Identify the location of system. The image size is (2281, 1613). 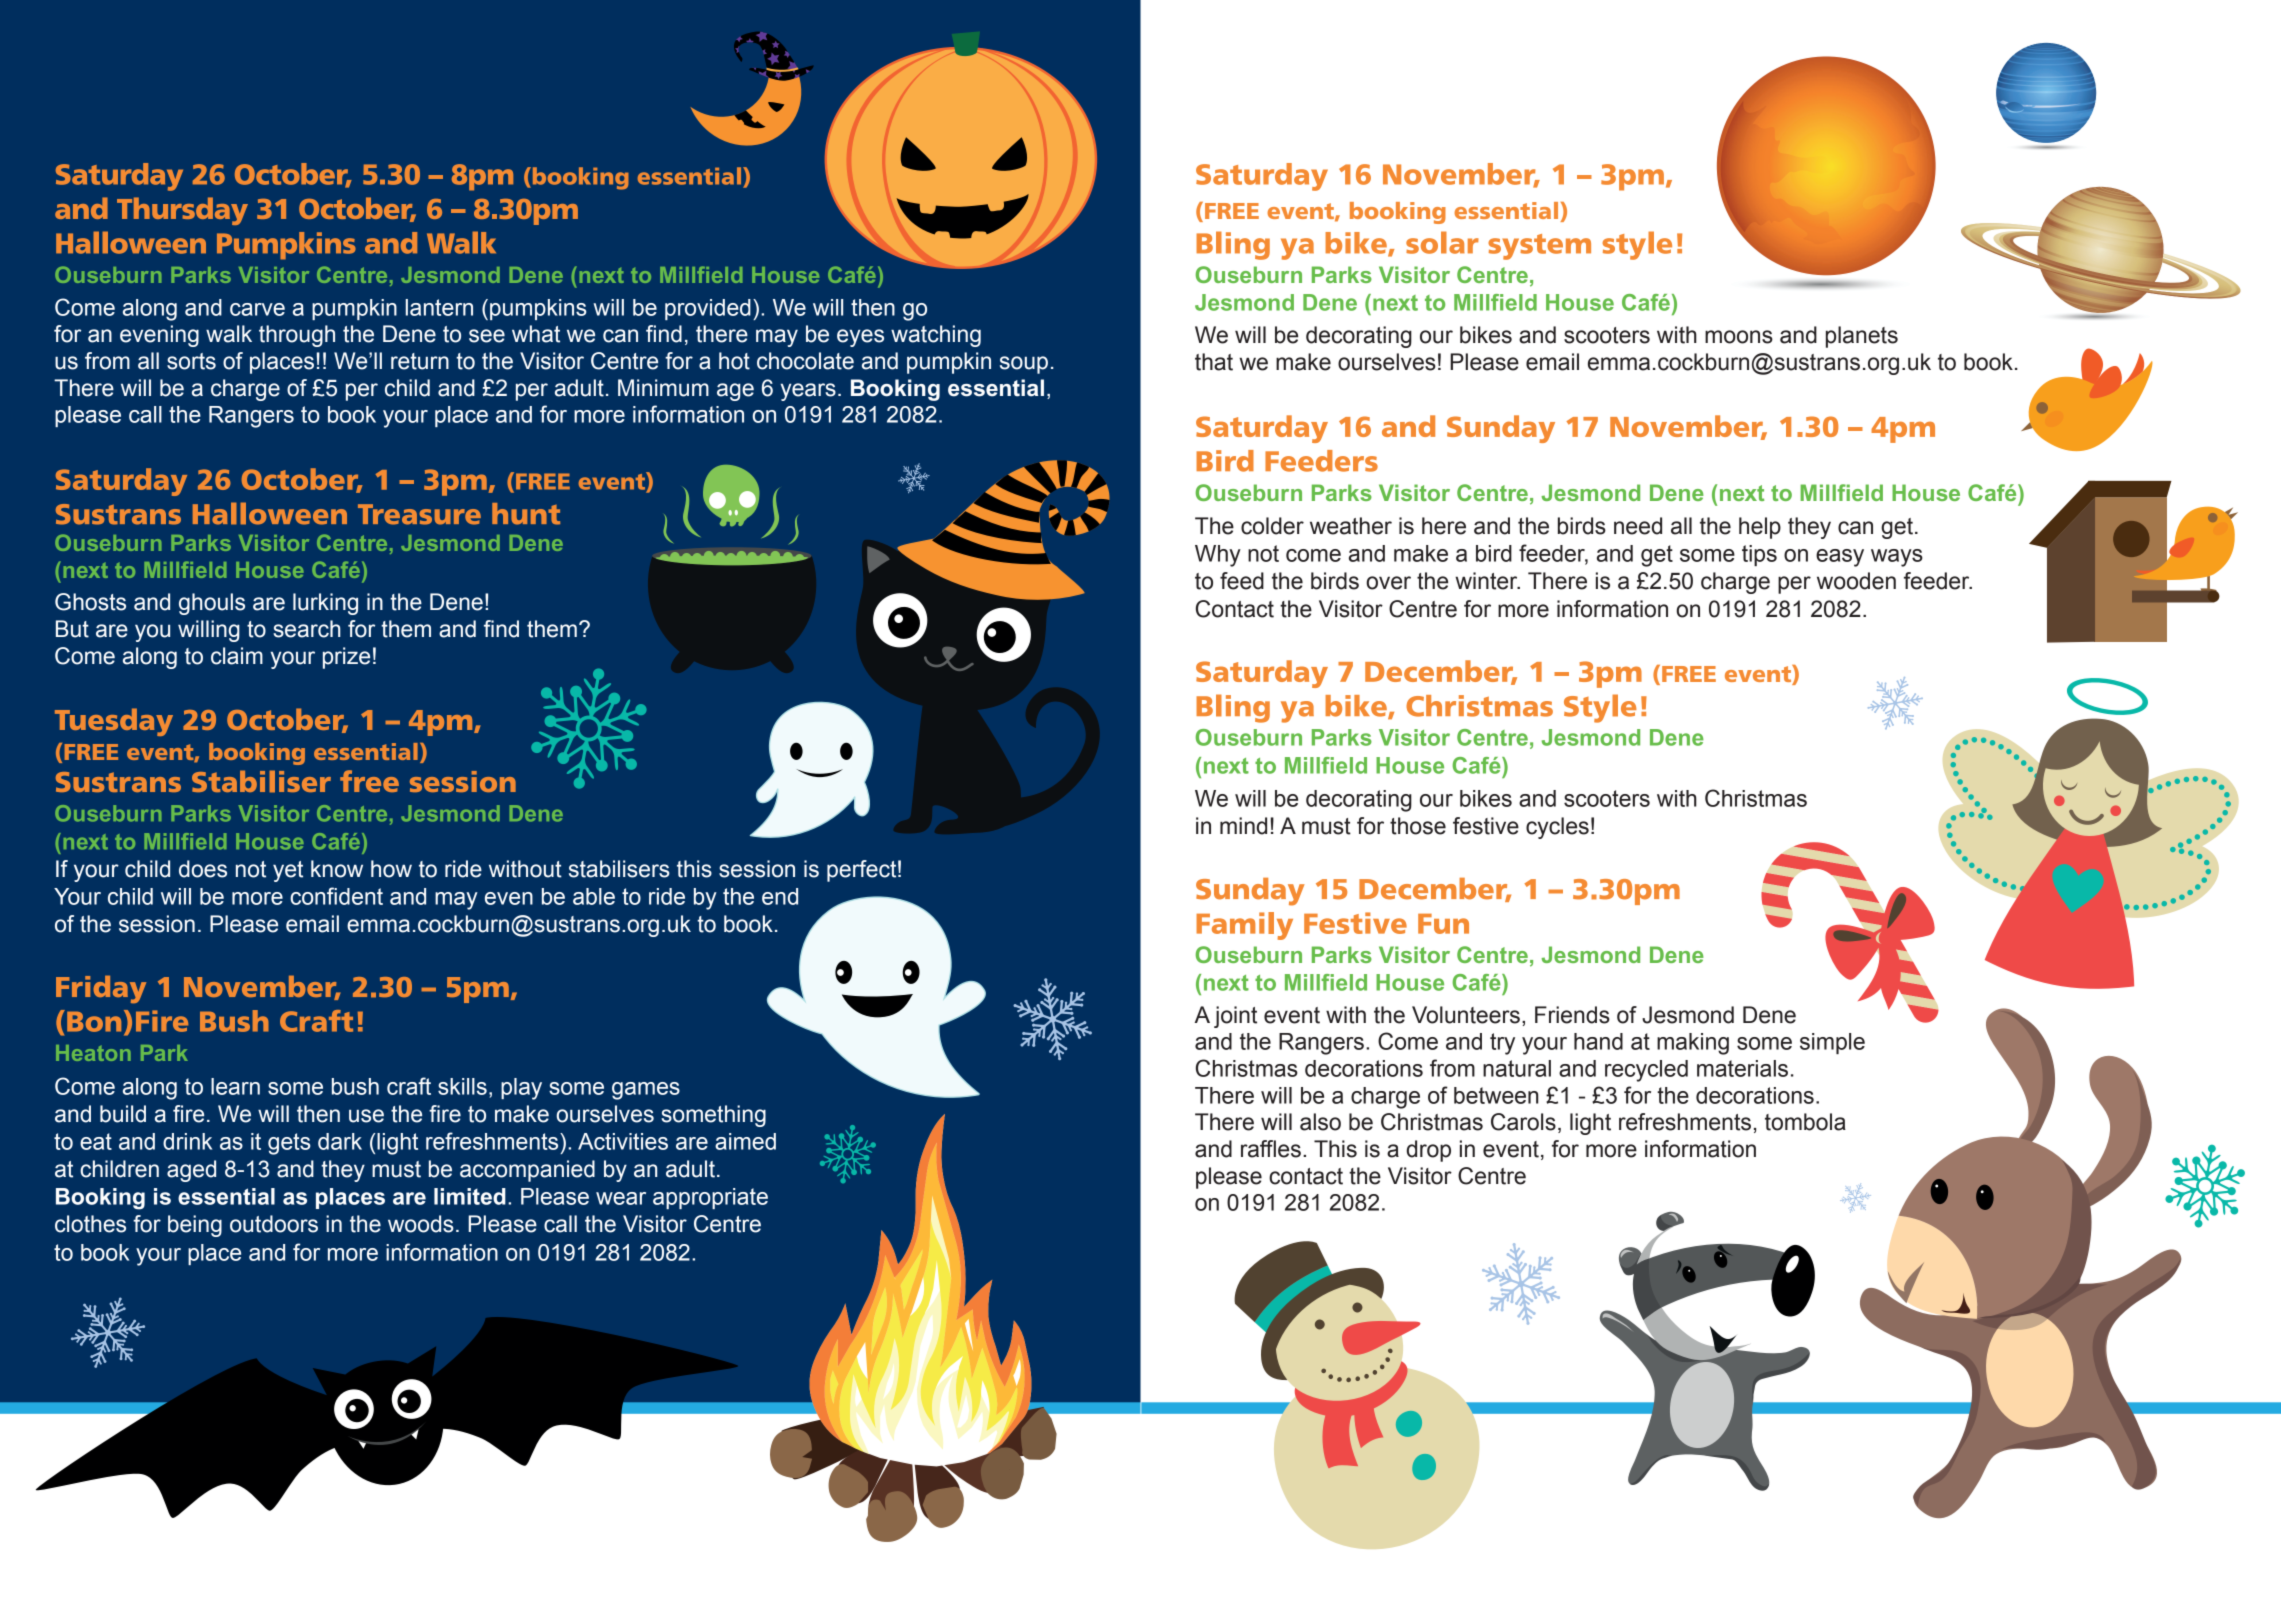
(1539, 247).
